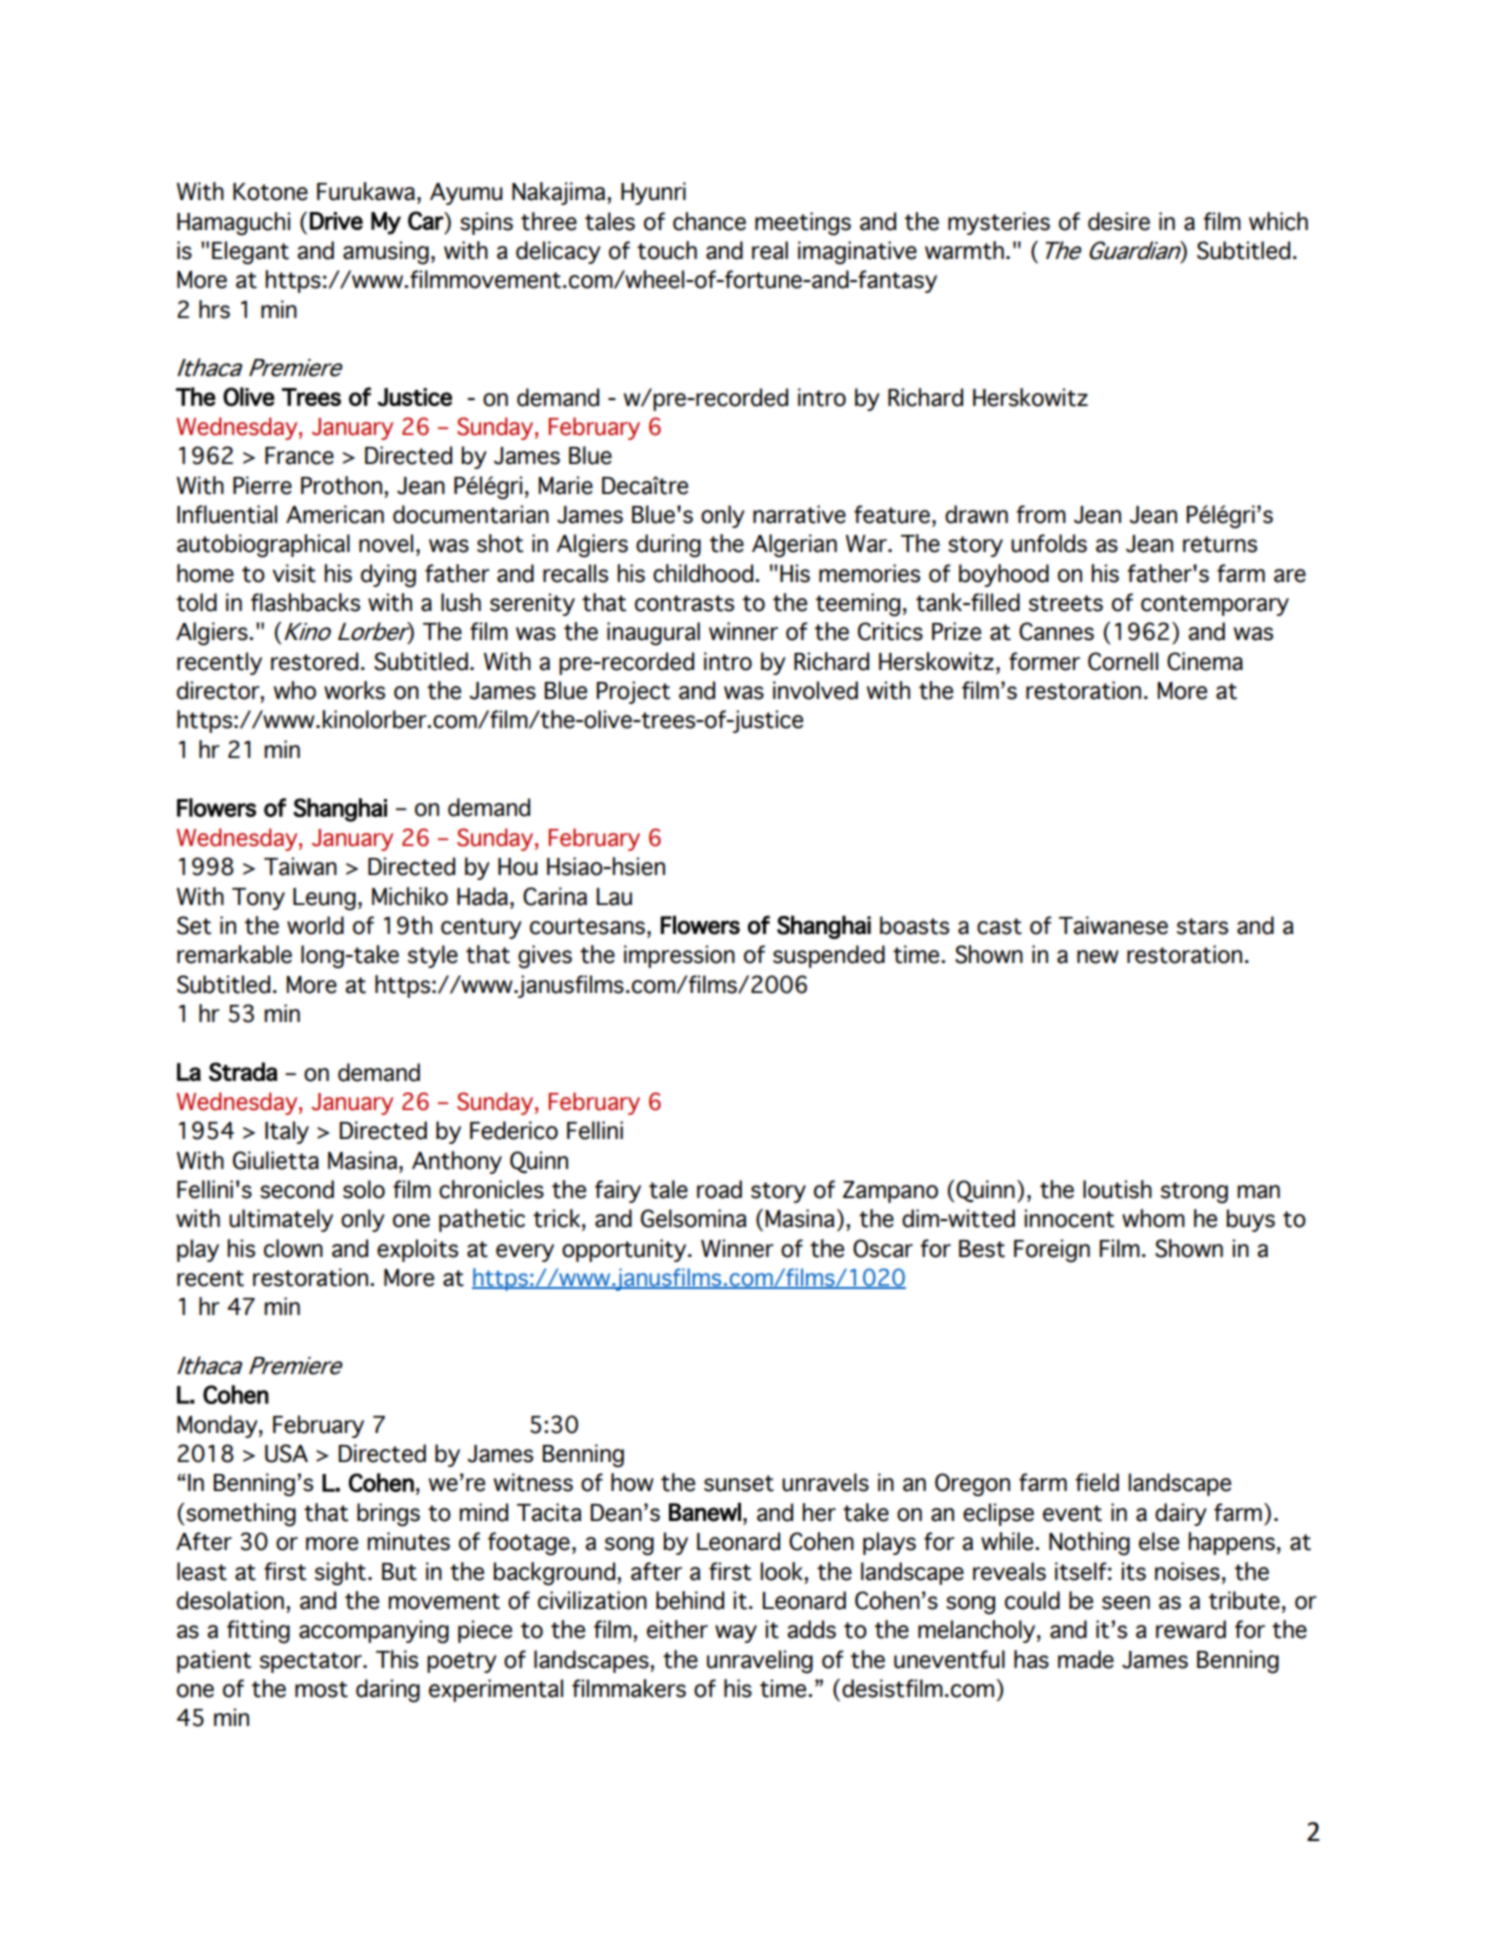  What do you see at coordinates (719, 1189) in the page?
I see `road` at bounding box center [719, 1189].
